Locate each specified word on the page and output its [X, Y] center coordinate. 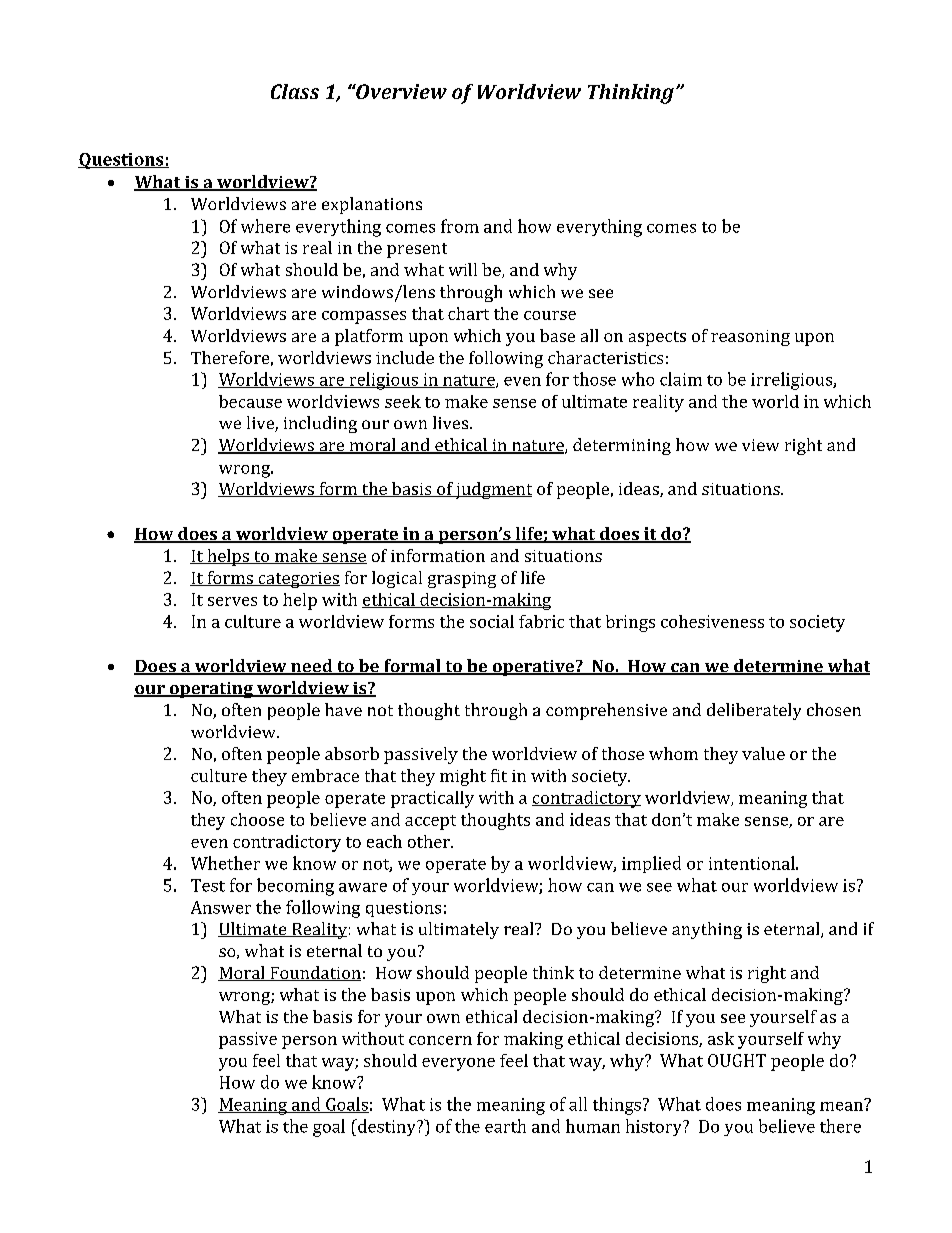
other [430, 841]
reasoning [750, 338]
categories [298, 580]
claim [681, 379]
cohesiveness [712, 621]
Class [295, 91]
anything [707, 930]
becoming [295, 887]
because [250, 401]
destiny [387, 1127]
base [557, 335]
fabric [541, 621]
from [460, 226]
